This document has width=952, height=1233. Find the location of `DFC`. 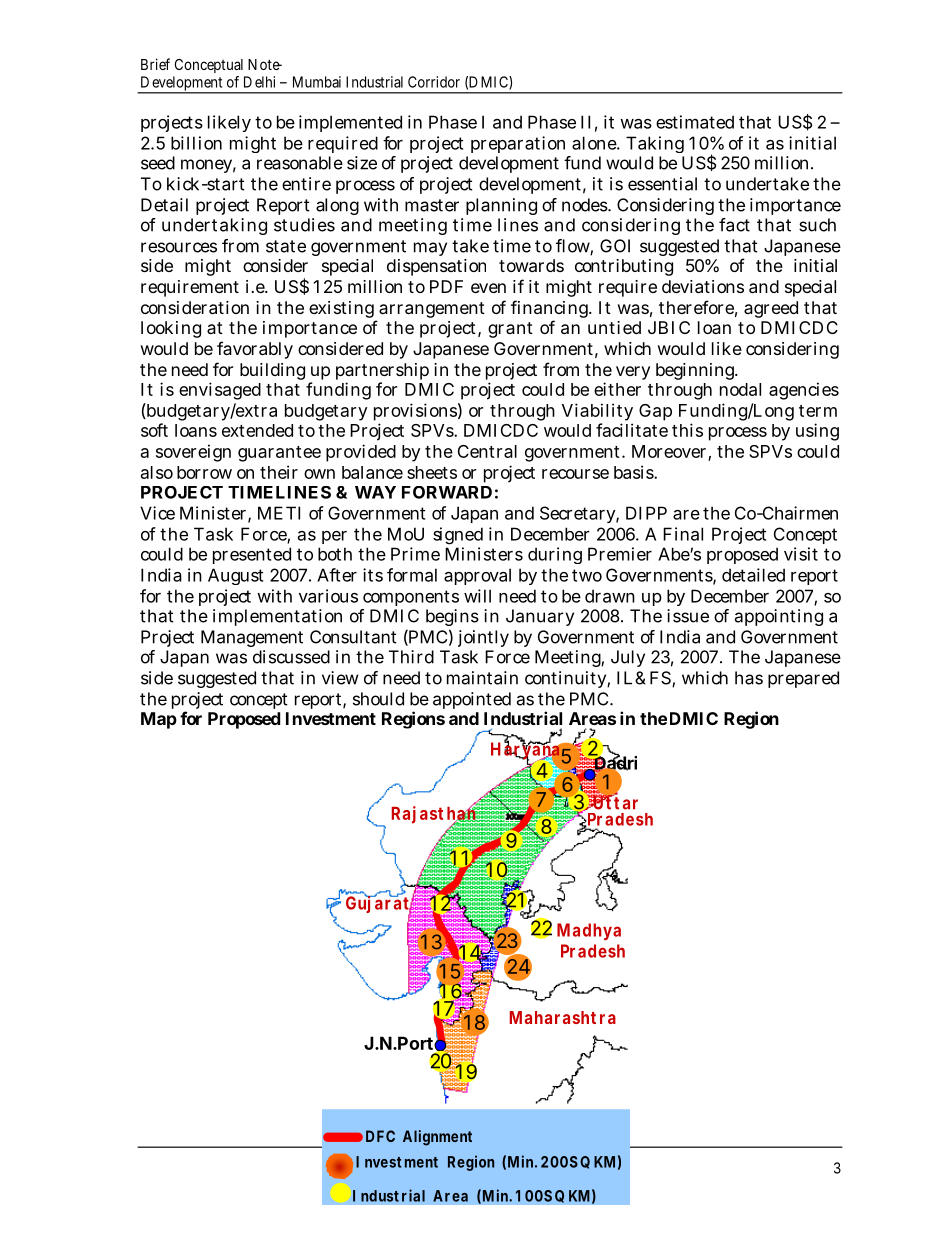

DFC is located at coordinates (380, 1136).
